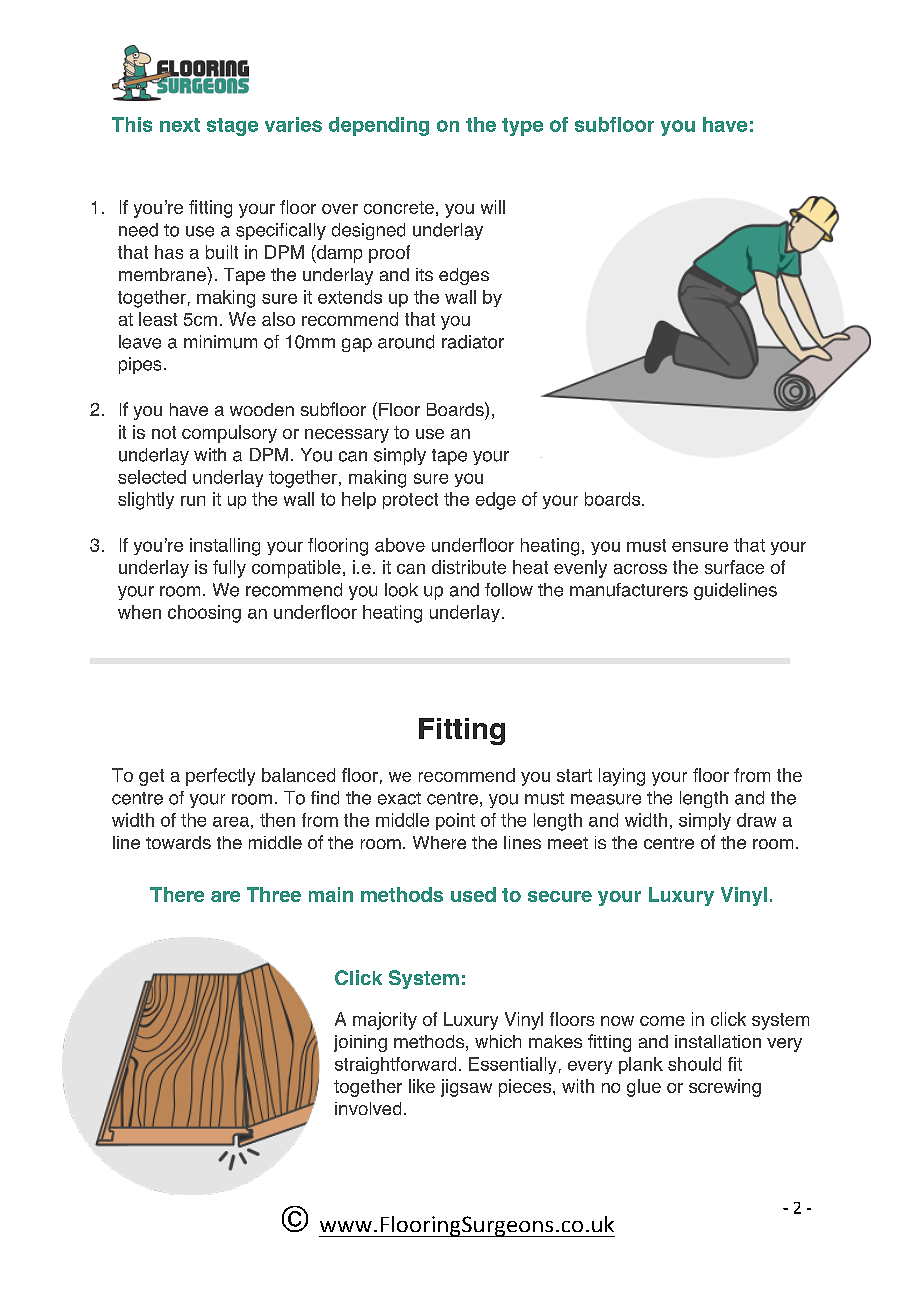  I want to click on joining, so click(360, 1043).
